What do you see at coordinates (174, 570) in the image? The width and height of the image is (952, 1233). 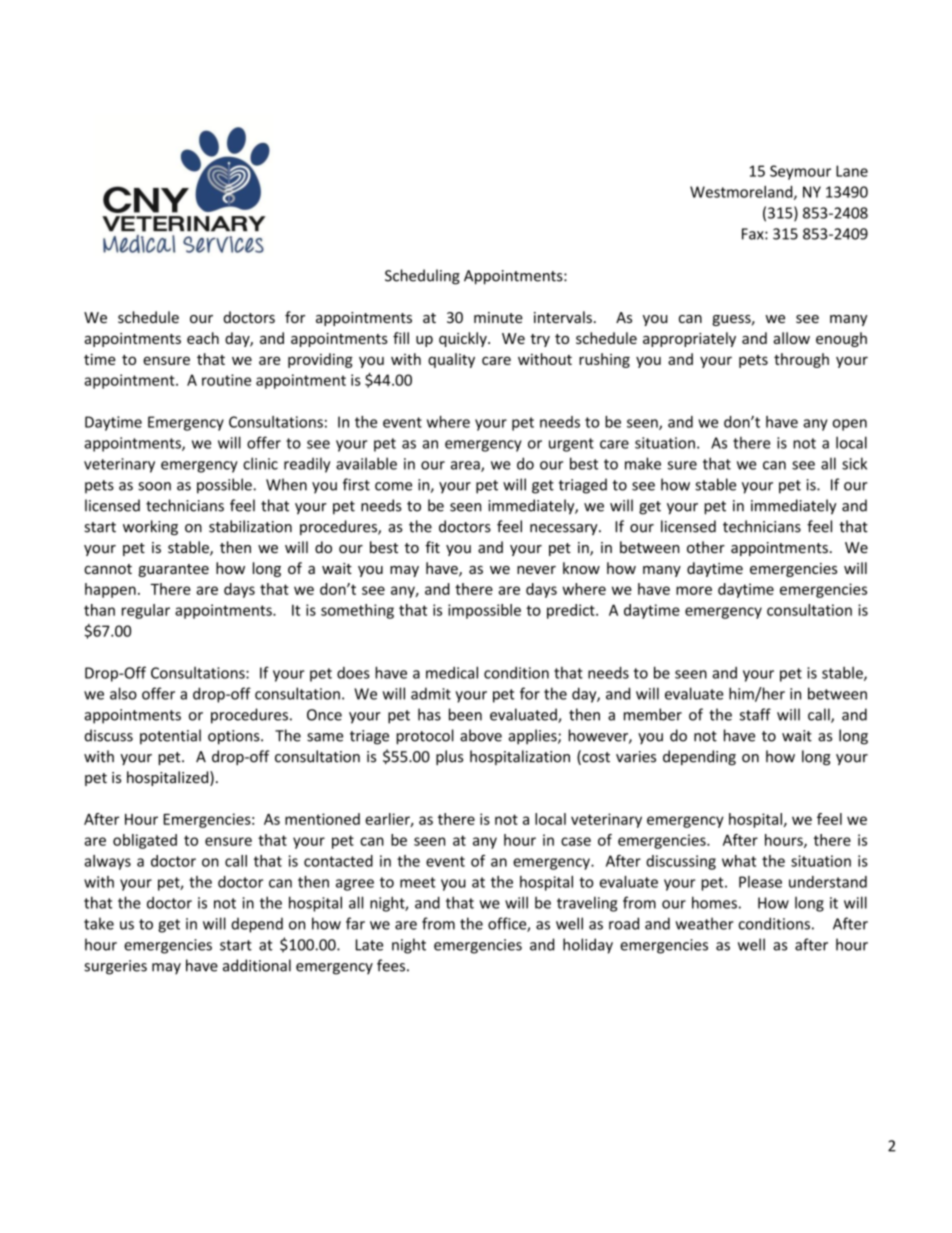 I see `guarantee` at bounding box center [174, 570].
